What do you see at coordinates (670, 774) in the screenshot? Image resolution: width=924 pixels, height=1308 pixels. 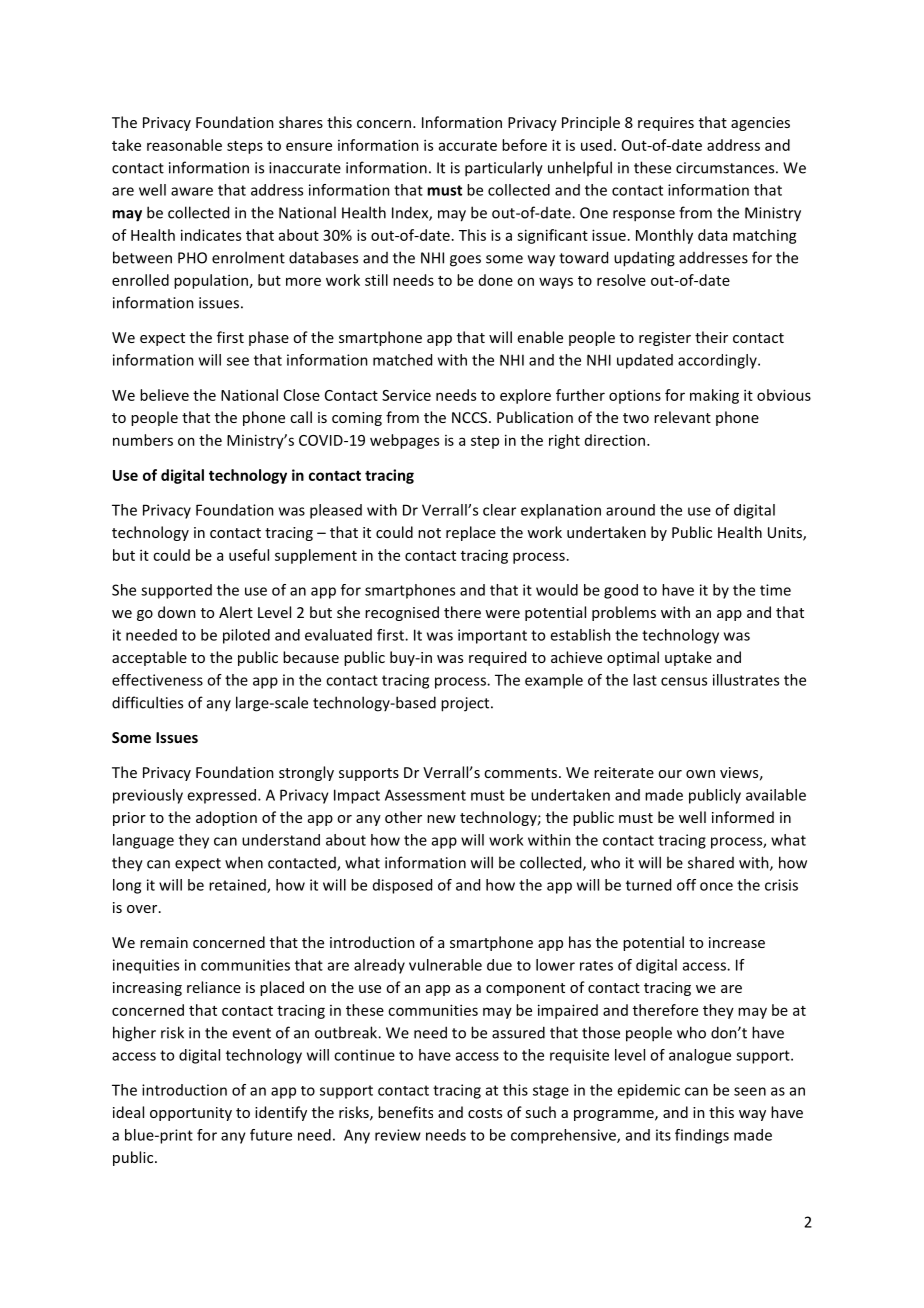 I see `our` at bounding box center [670, 774].
